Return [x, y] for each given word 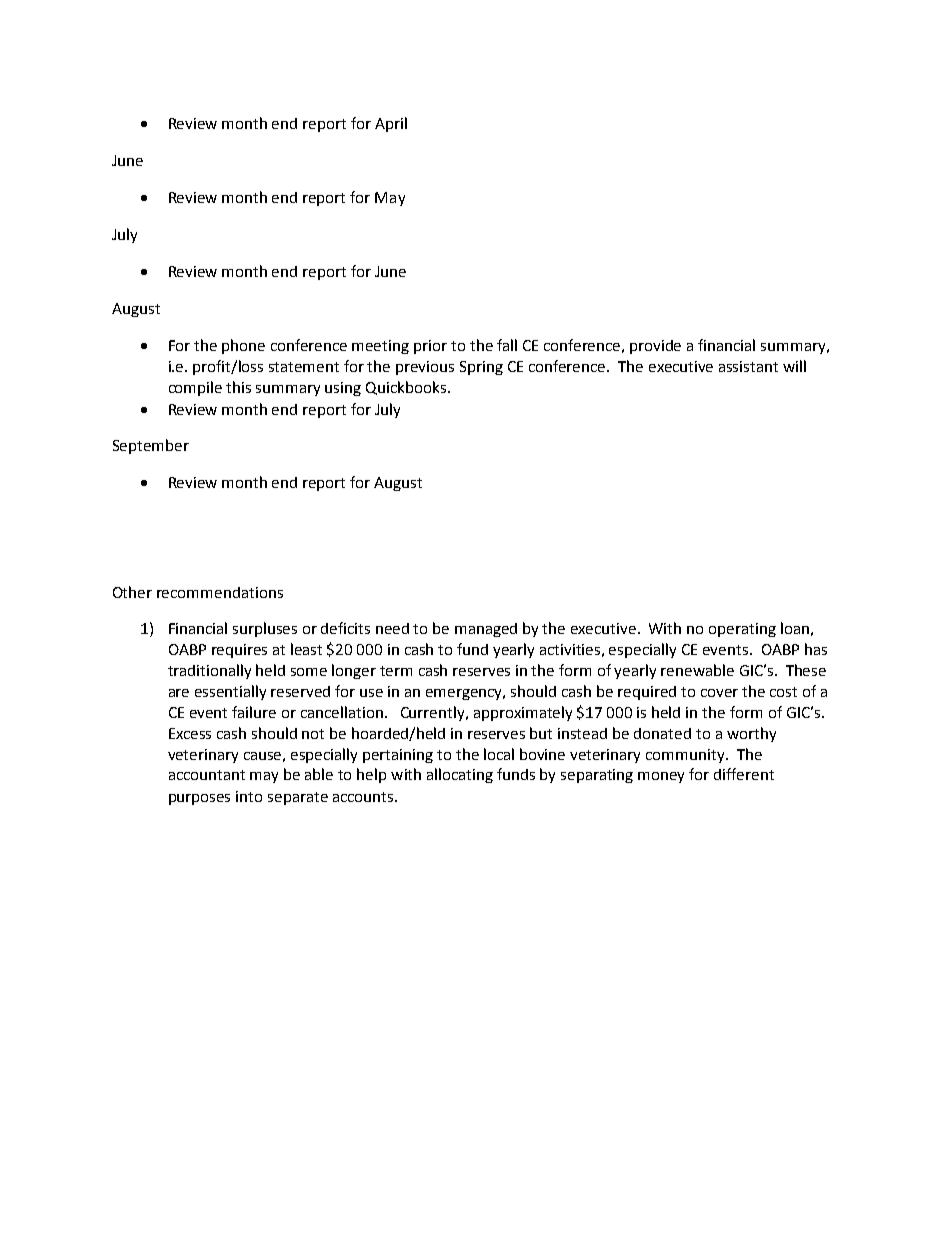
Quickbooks [407, 388]
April [391, 124]
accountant [207, 775]
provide [655, 347]
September [151, 446]
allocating [460, 775]
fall [507, 345]
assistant [748, 366]
